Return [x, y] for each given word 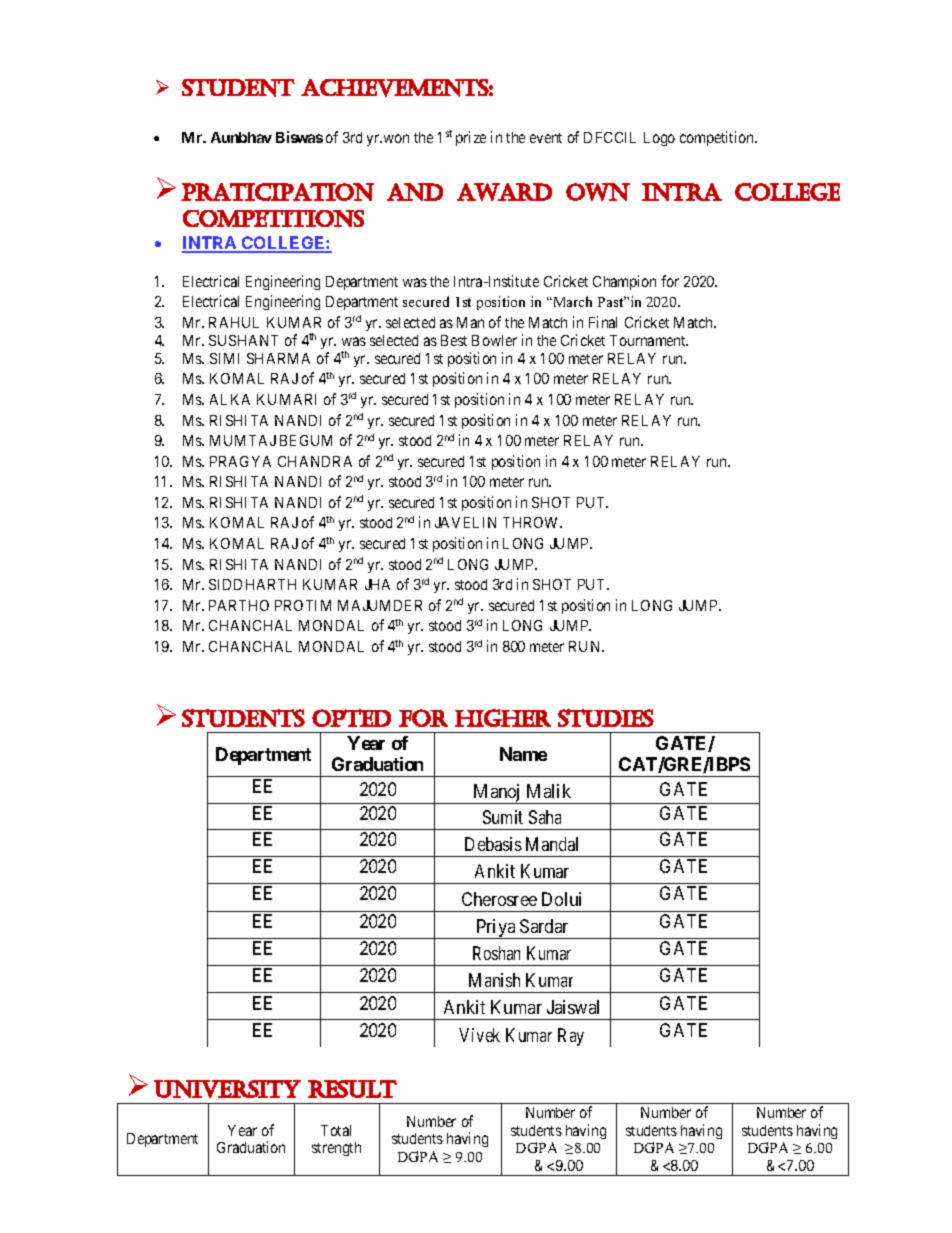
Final [603, 322]
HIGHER [503, 718]
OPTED [351, 718]
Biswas [299, 137]
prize [471, 138]
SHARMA [278, 358]
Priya [496, 929]
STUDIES [606, 718]
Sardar [544, 926]
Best [454, 340]
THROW [532, 522]
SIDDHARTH [252, 584]
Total [336, 1130]
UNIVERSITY [227, 1089]
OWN [598, 192]
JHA [377, 584]
